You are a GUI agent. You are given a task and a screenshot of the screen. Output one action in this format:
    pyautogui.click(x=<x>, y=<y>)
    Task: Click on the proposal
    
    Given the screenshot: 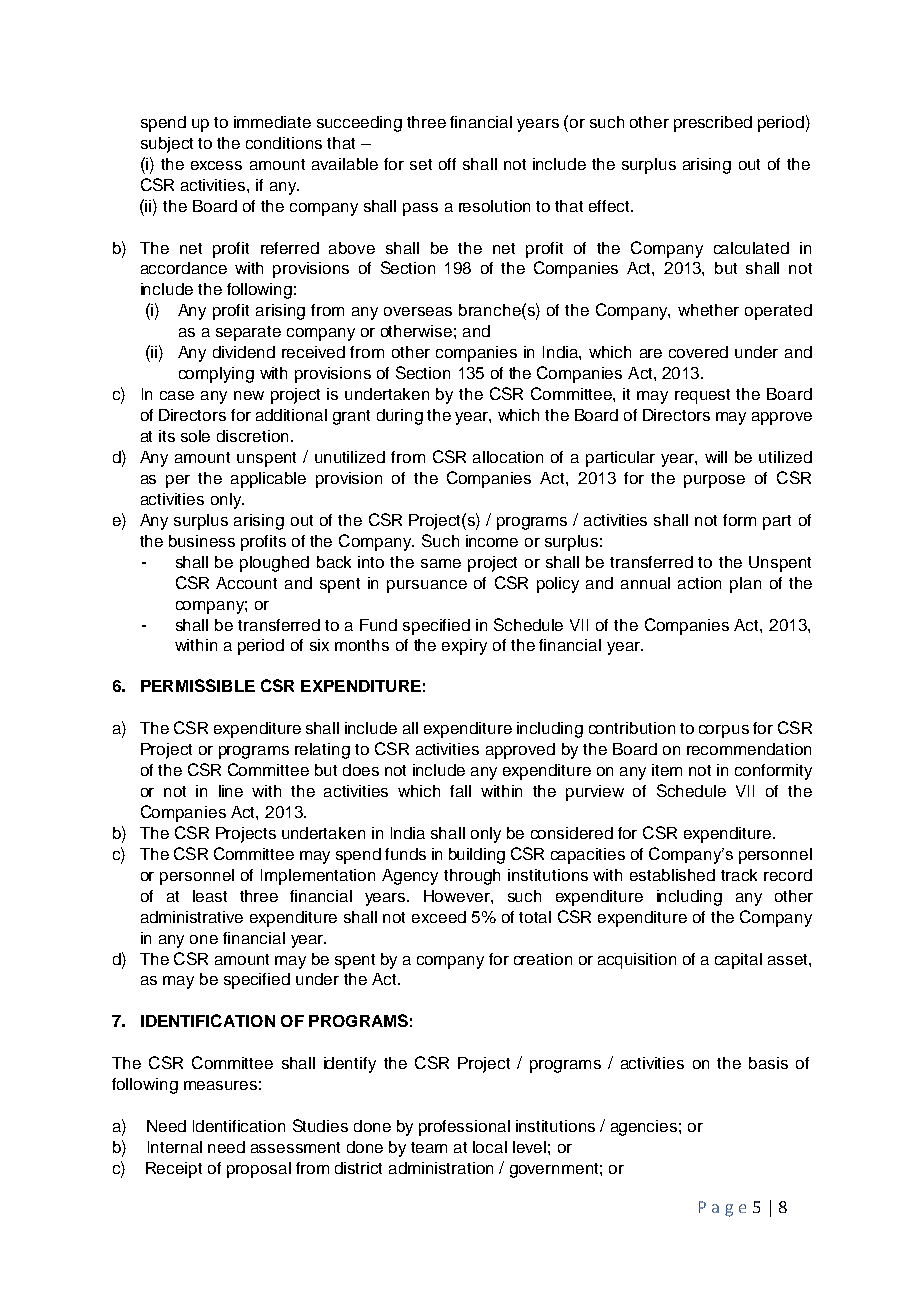 What is the action you would take?
    pyautogui.click(x=259, y=1170)
